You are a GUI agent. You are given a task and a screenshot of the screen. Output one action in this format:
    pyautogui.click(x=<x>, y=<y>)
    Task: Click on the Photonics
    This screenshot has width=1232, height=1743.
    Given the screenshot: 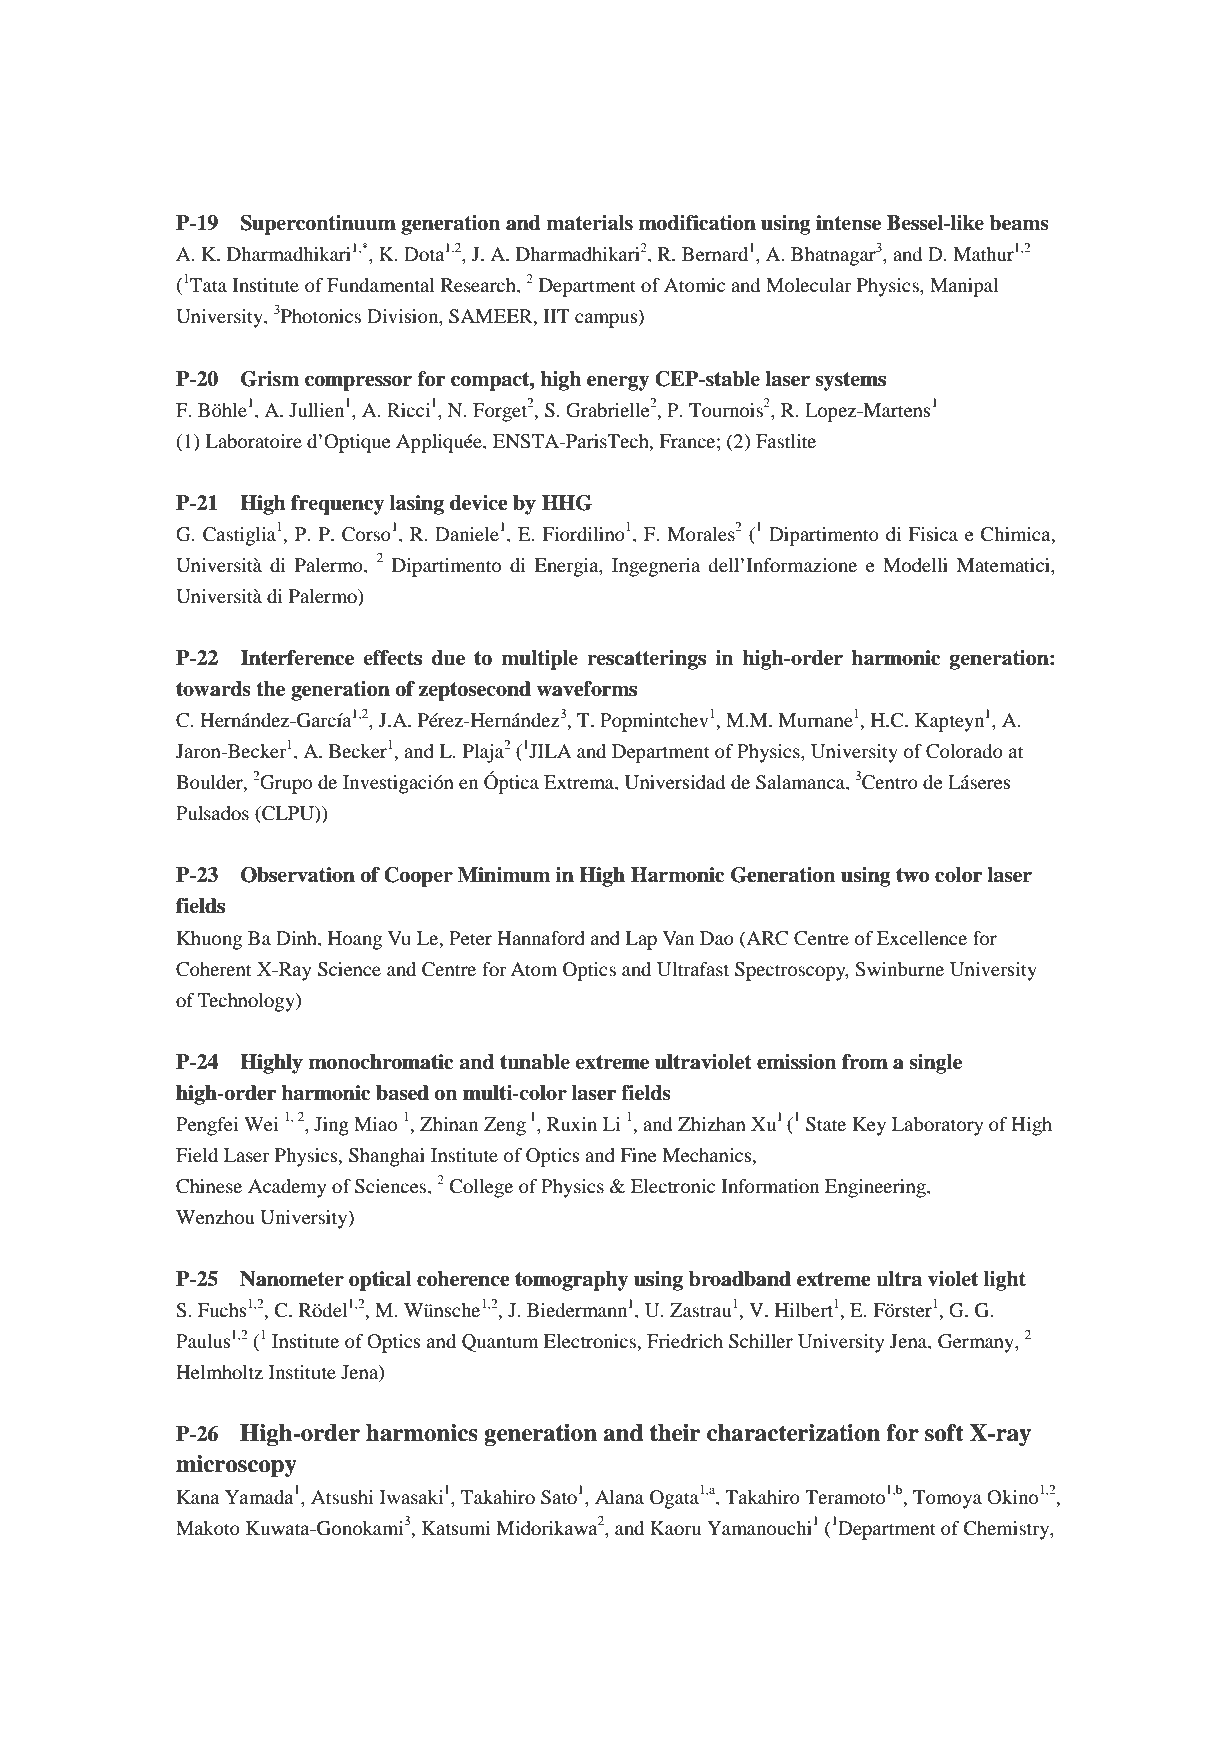 What is the action you would take?
    pyautogui.click(x=321, y=316)
